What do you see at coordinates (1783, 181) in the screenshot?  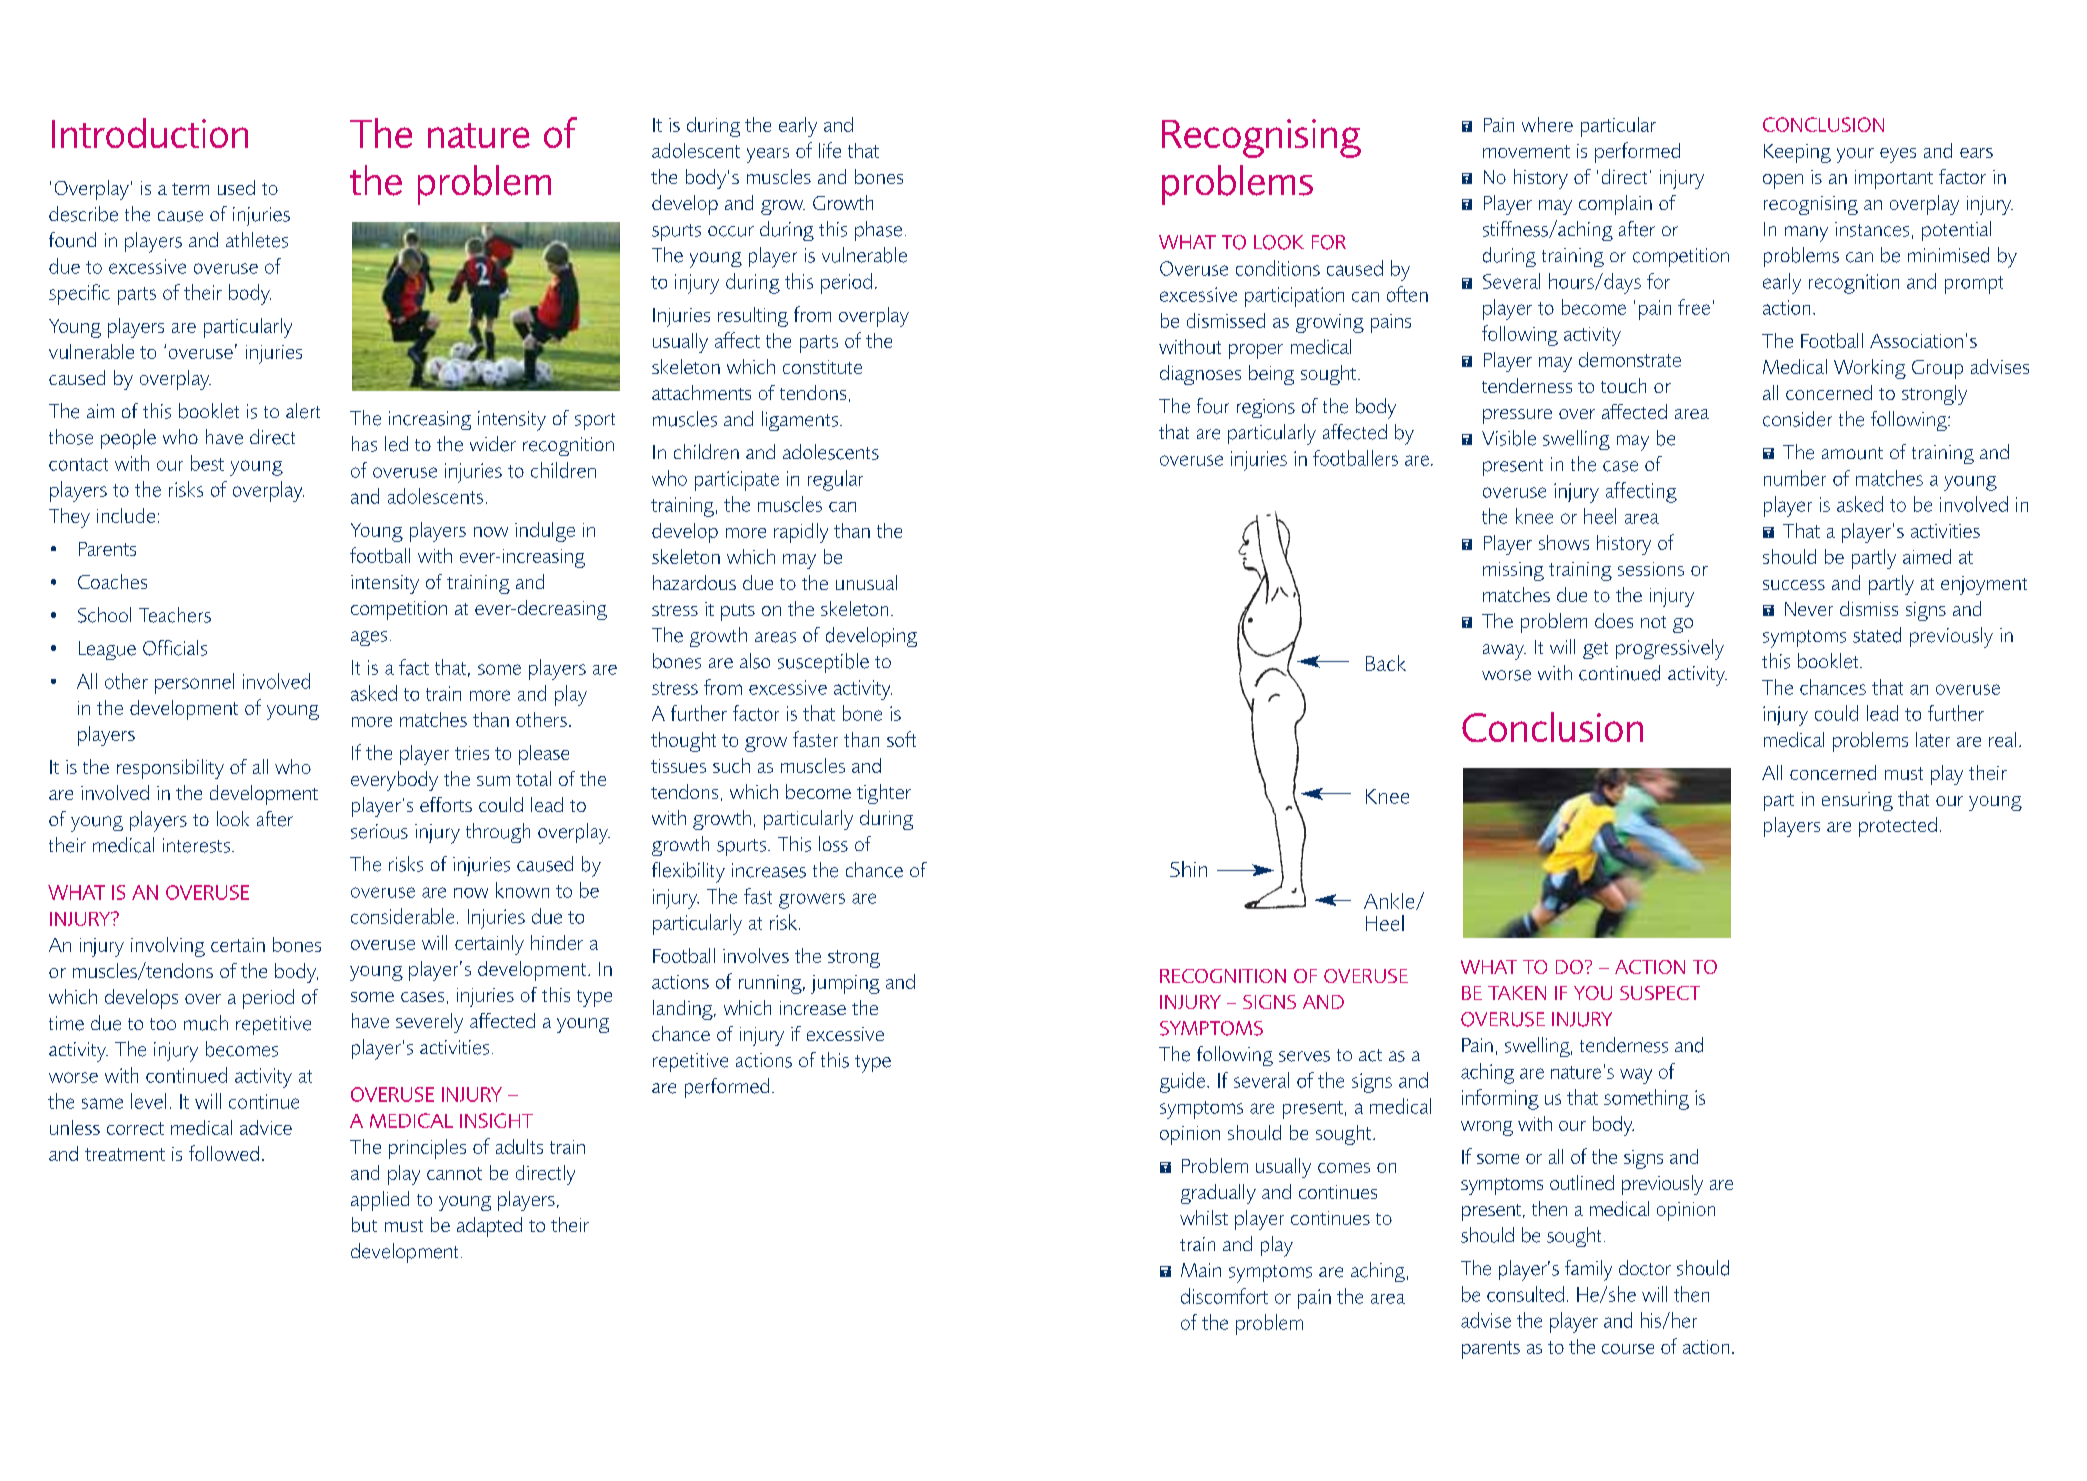 I see `open` at bounding box center [1783, 181].
